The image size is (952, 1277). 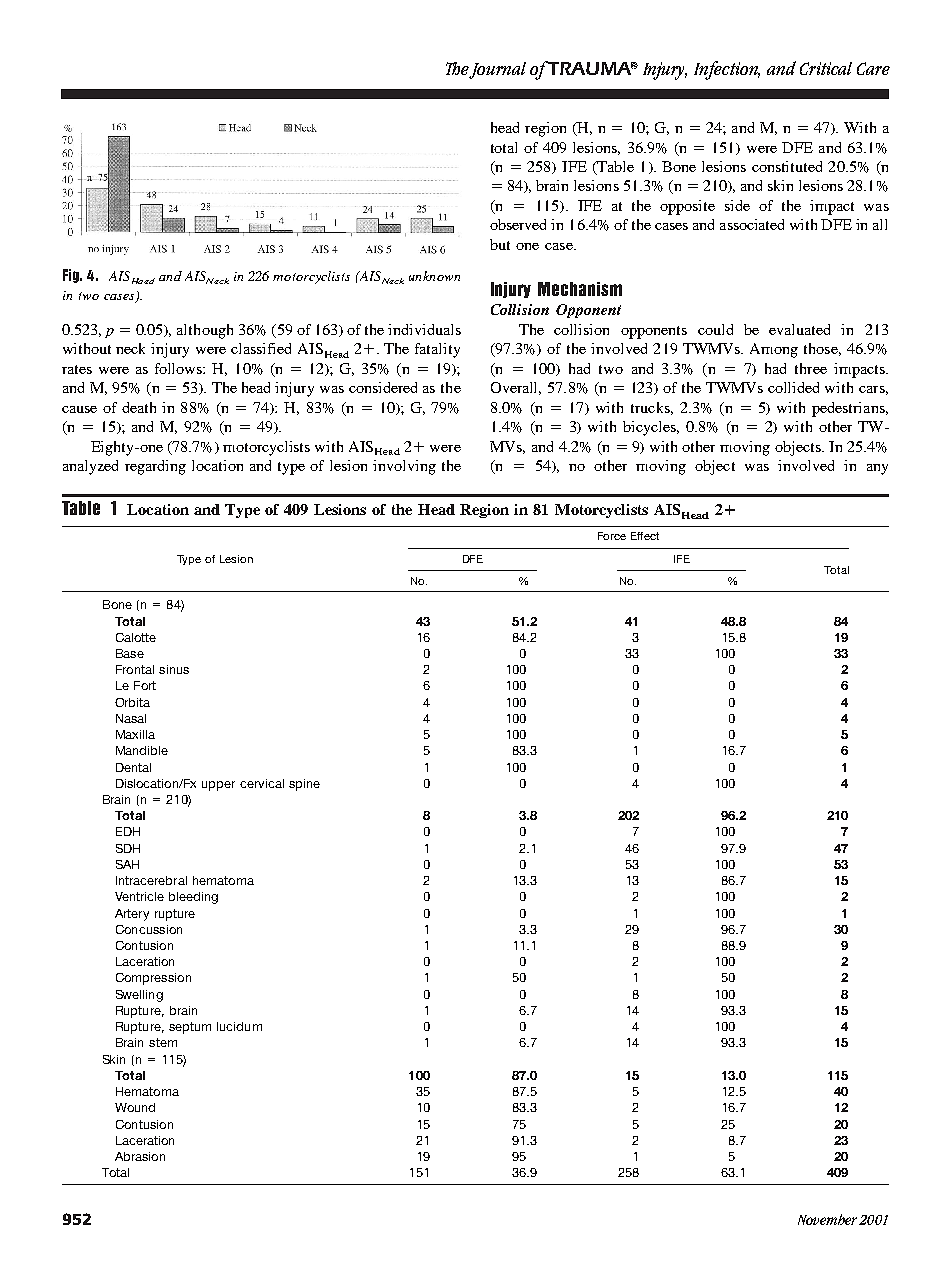 I want to click on involving, so click(x=404, y=467).
